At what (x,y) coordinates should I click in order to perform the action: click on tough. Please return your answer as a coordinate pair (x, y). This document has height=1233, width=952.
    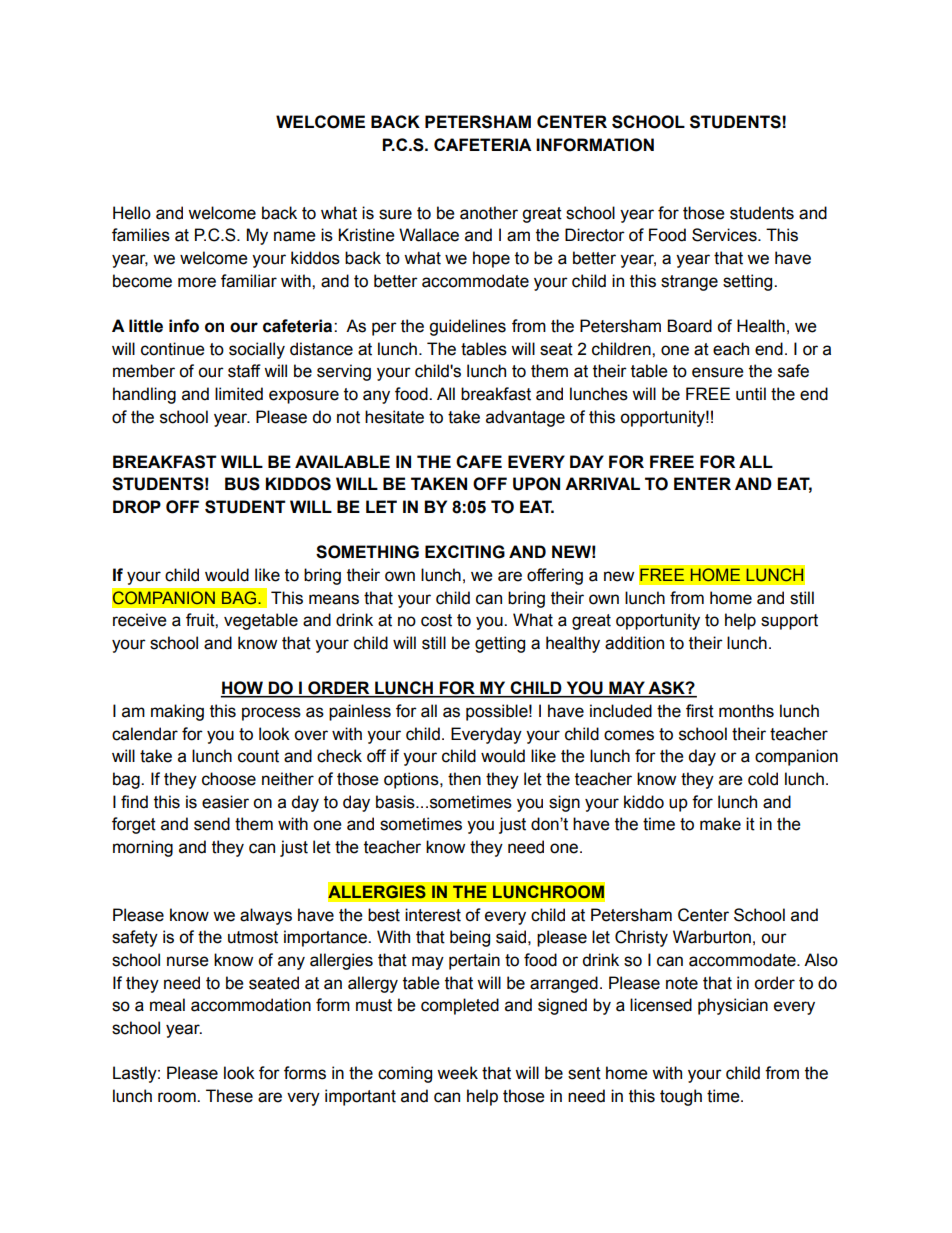
    Looking at the image, I should click on (681, 1097).
